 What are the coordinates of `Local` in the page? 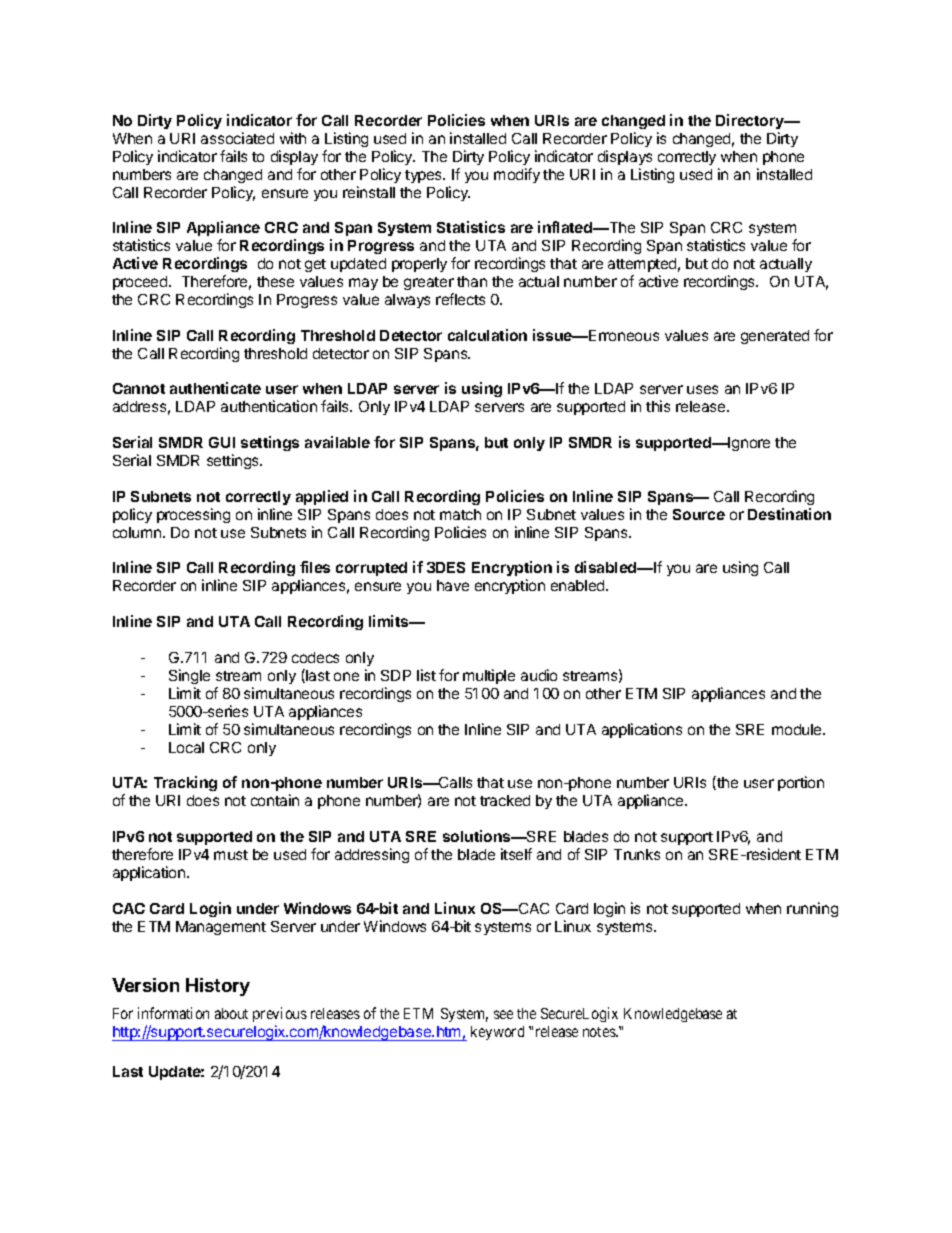 It's located at (186, 747).
